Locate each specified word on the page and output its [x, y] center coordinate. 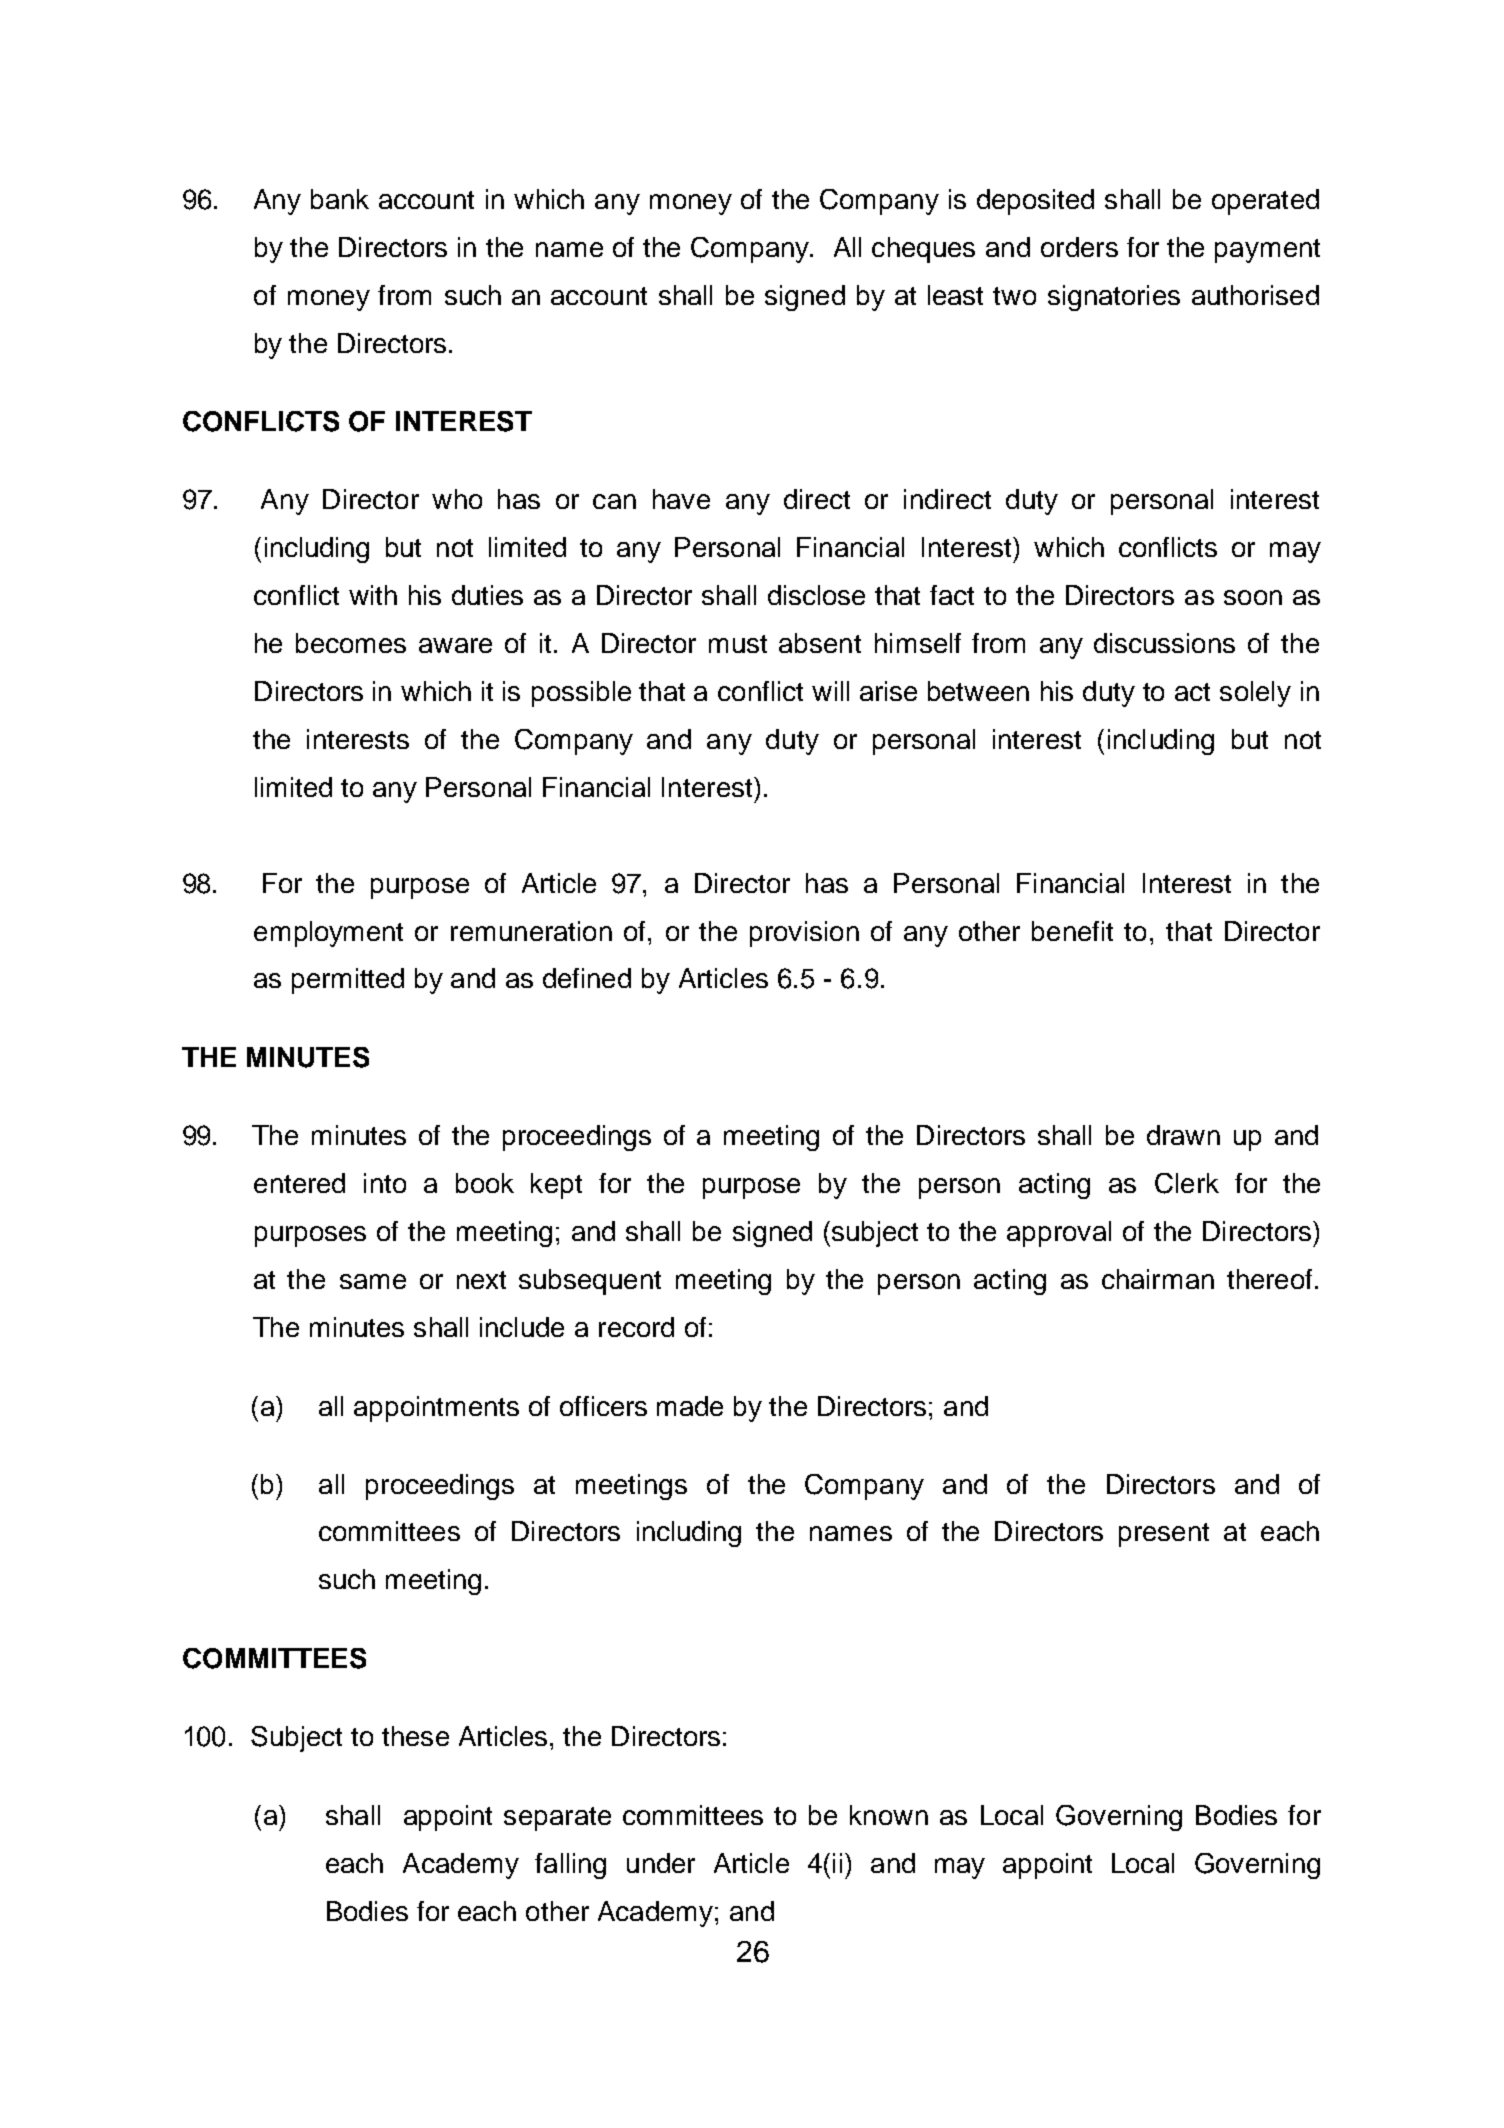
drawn [1183, 1135]
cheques [923, 250]
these [415, 1736]
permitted [348, 981]
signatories [1114, 298]
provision [804, 934]
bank [340, 199]
